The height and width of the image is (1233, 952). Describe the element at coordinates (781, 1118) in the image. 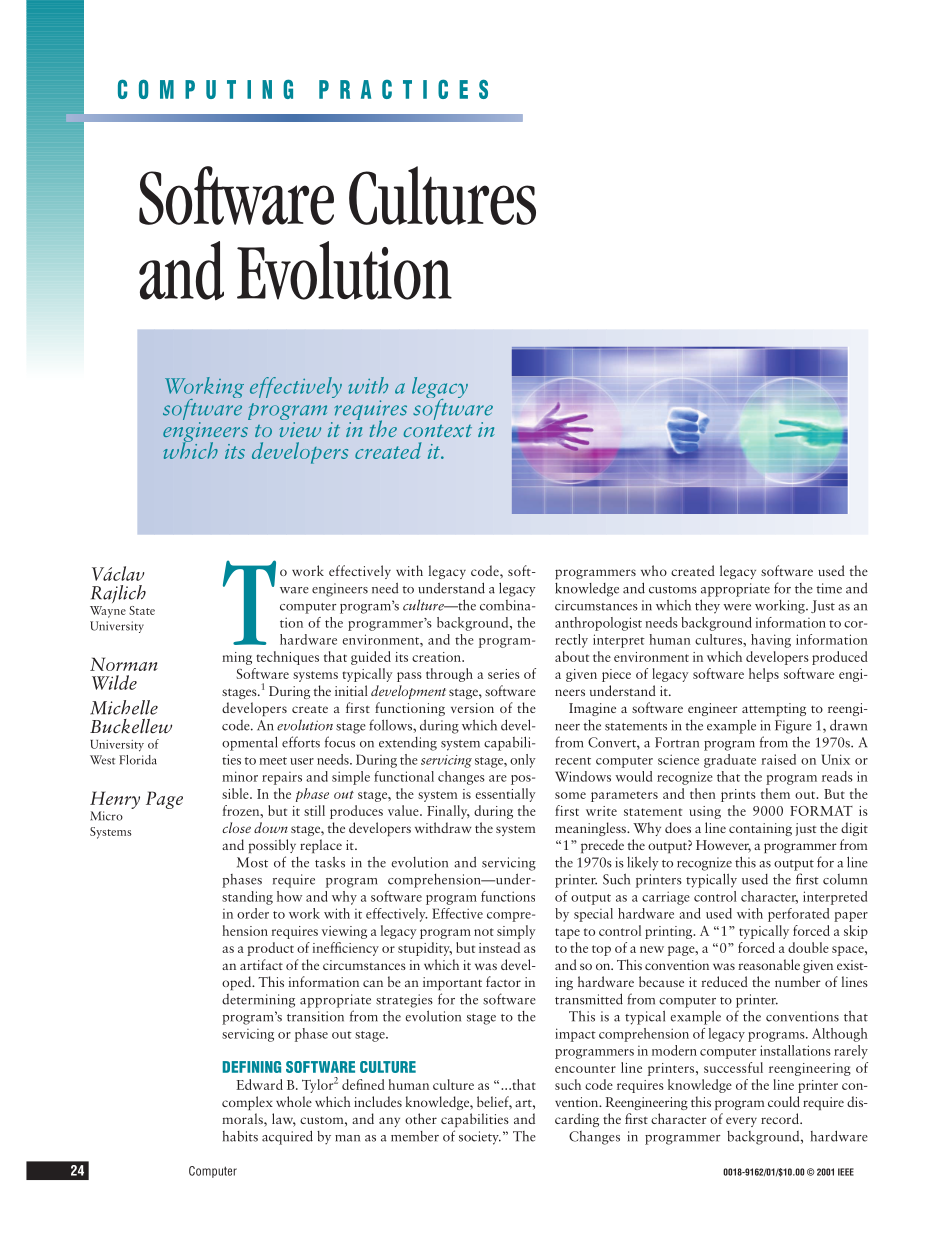

I see `record` at that location.
